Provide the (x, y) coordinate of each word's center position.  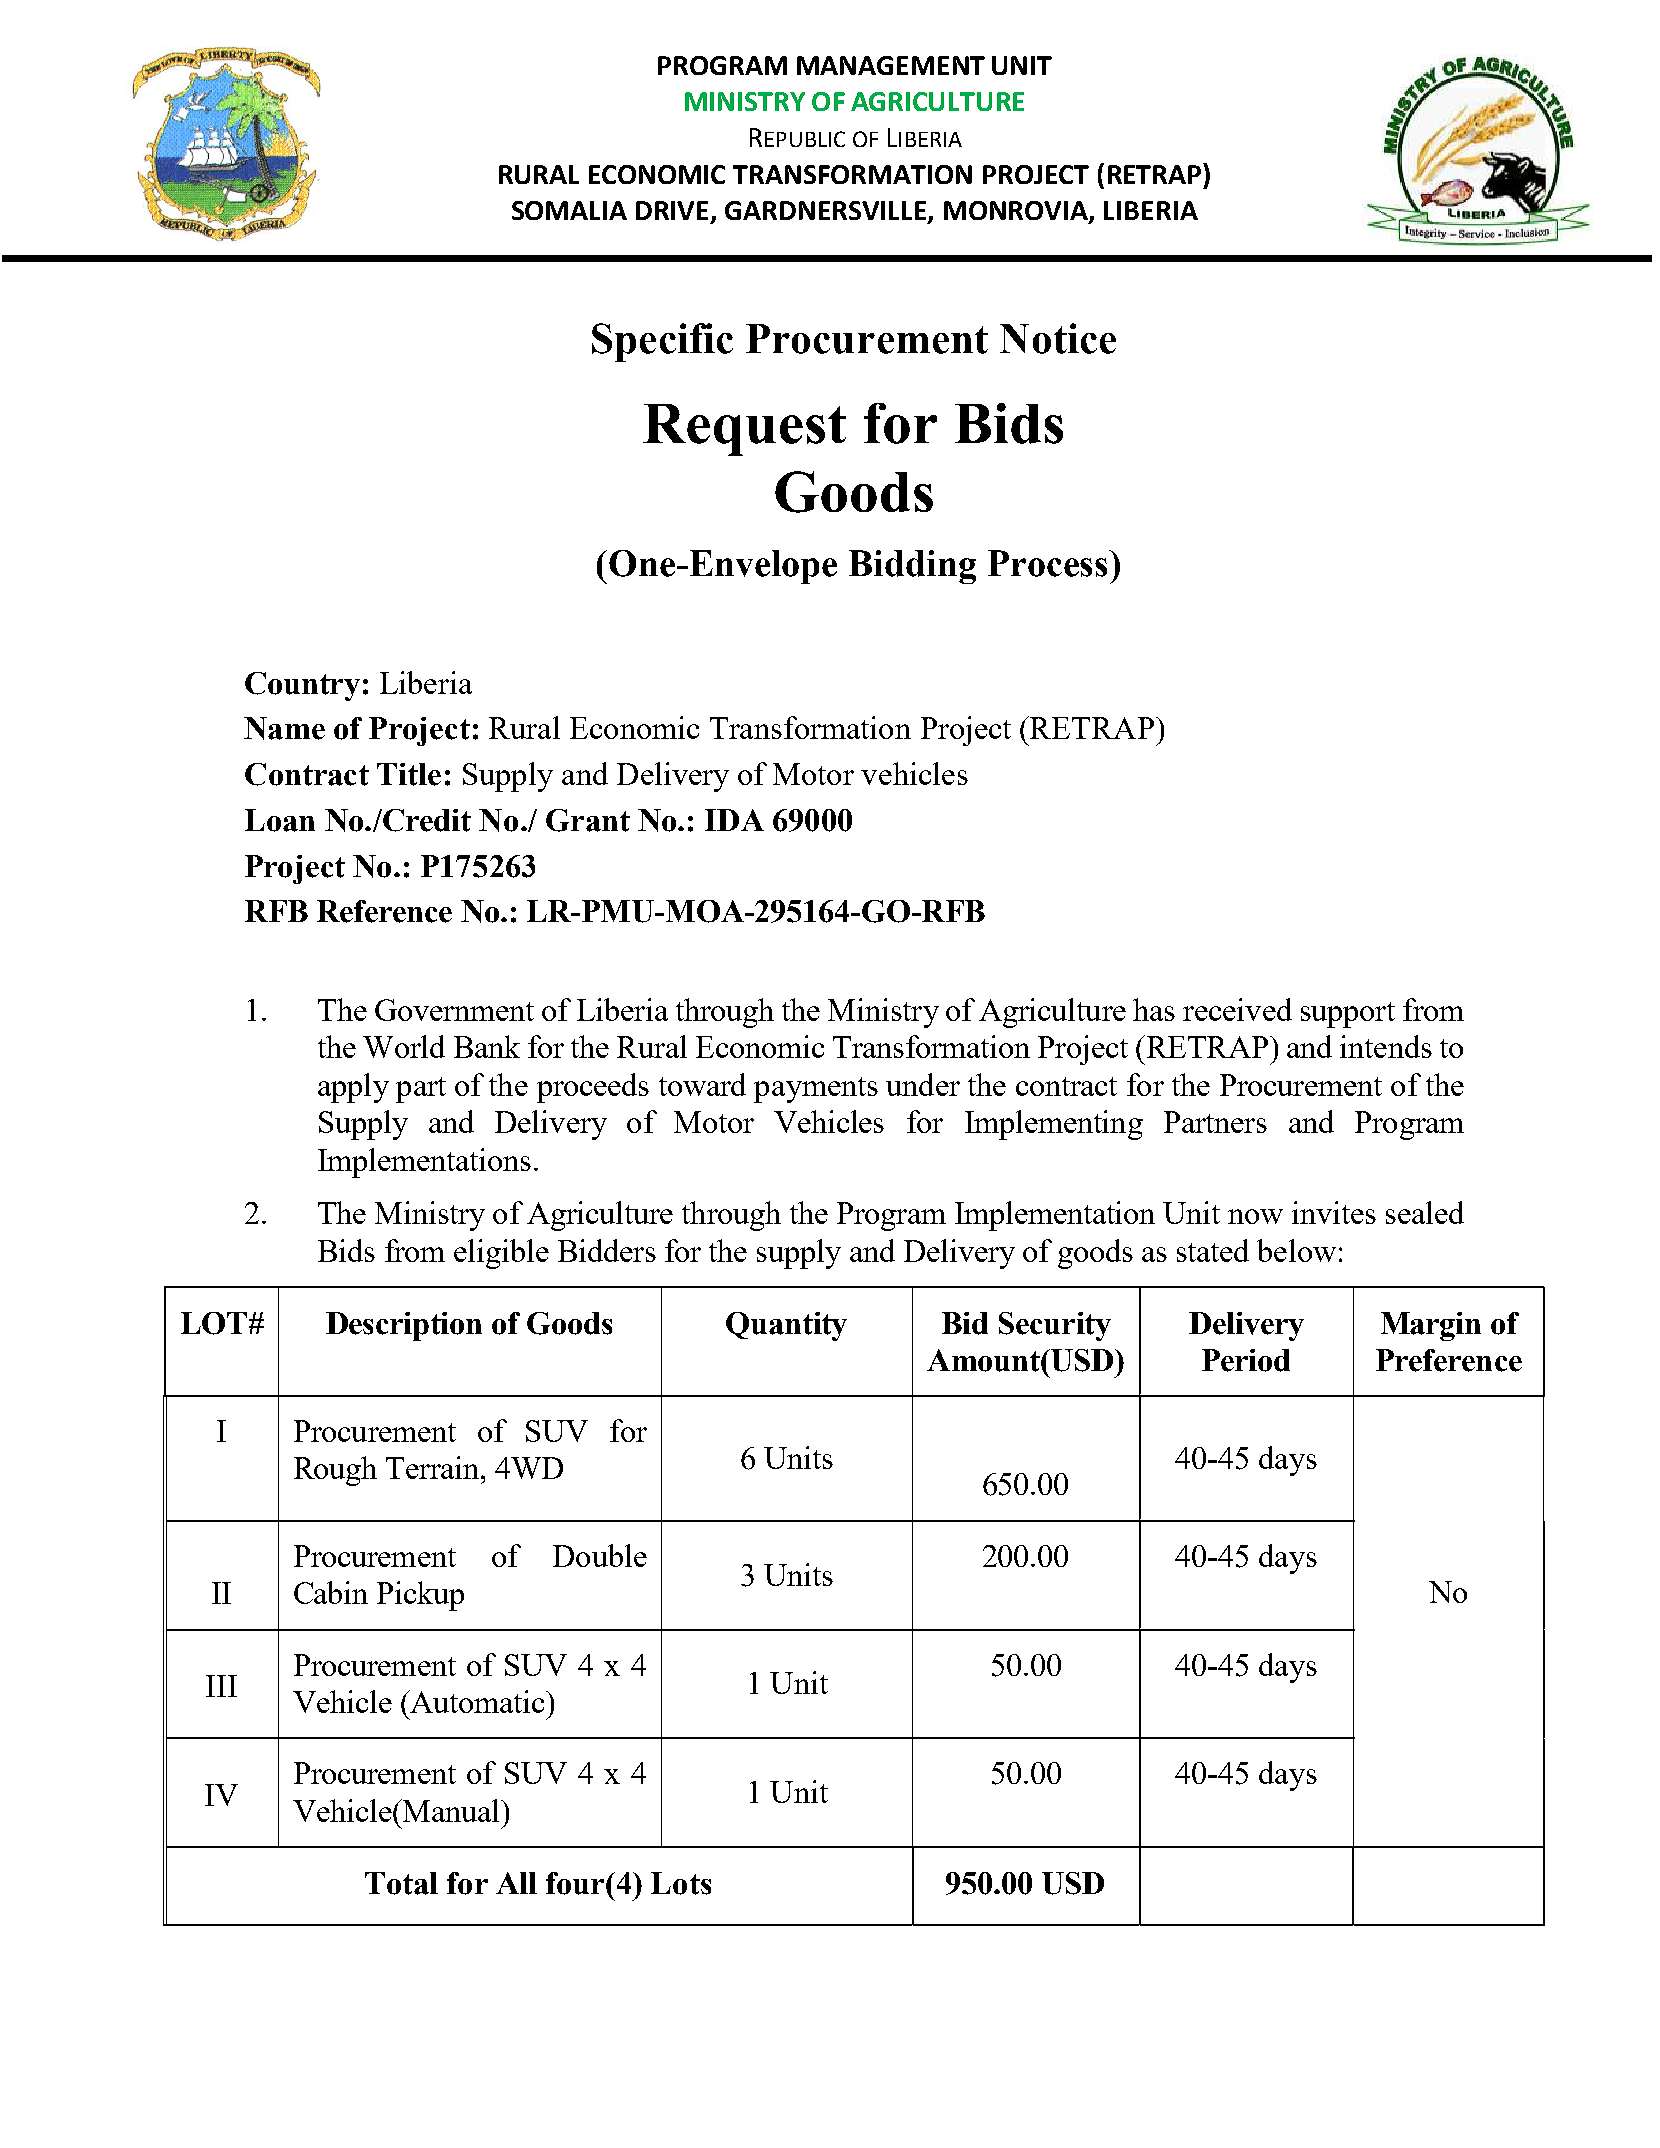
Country (302, 686)
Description (404, 1326)
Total (401, 1883)
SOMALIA (569, 210)
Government (454, 1010)
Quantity (786, 1326)
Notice (1058, 338)
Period (1246, 1360)
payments (816, 1090)
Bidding (912, 567)
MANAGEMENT (891, 65)
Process (1049, 563)
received (1237, 1009)
